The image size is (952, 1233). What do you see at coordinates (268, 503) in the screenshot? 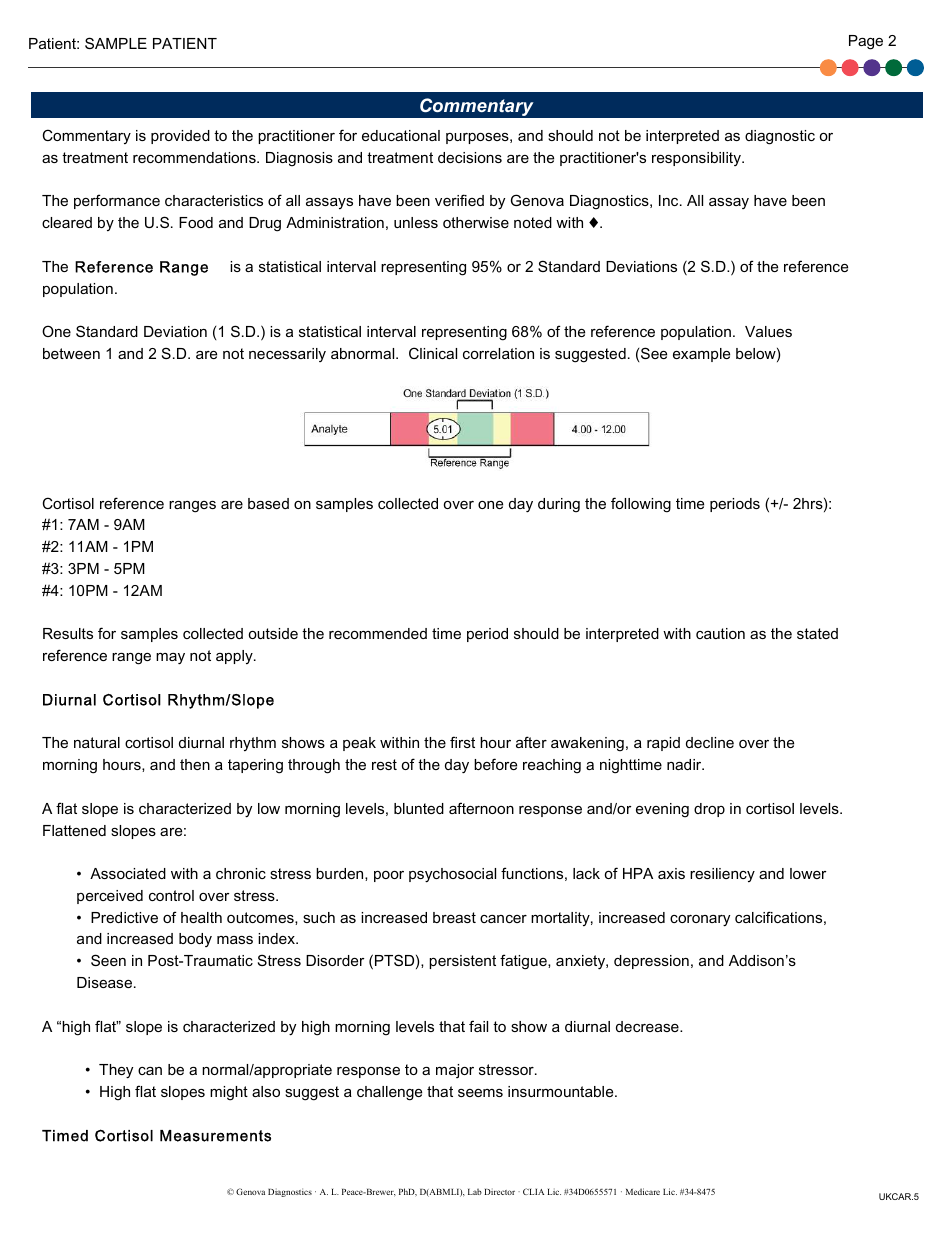
I see `based` at bounding box center [268, 503].
